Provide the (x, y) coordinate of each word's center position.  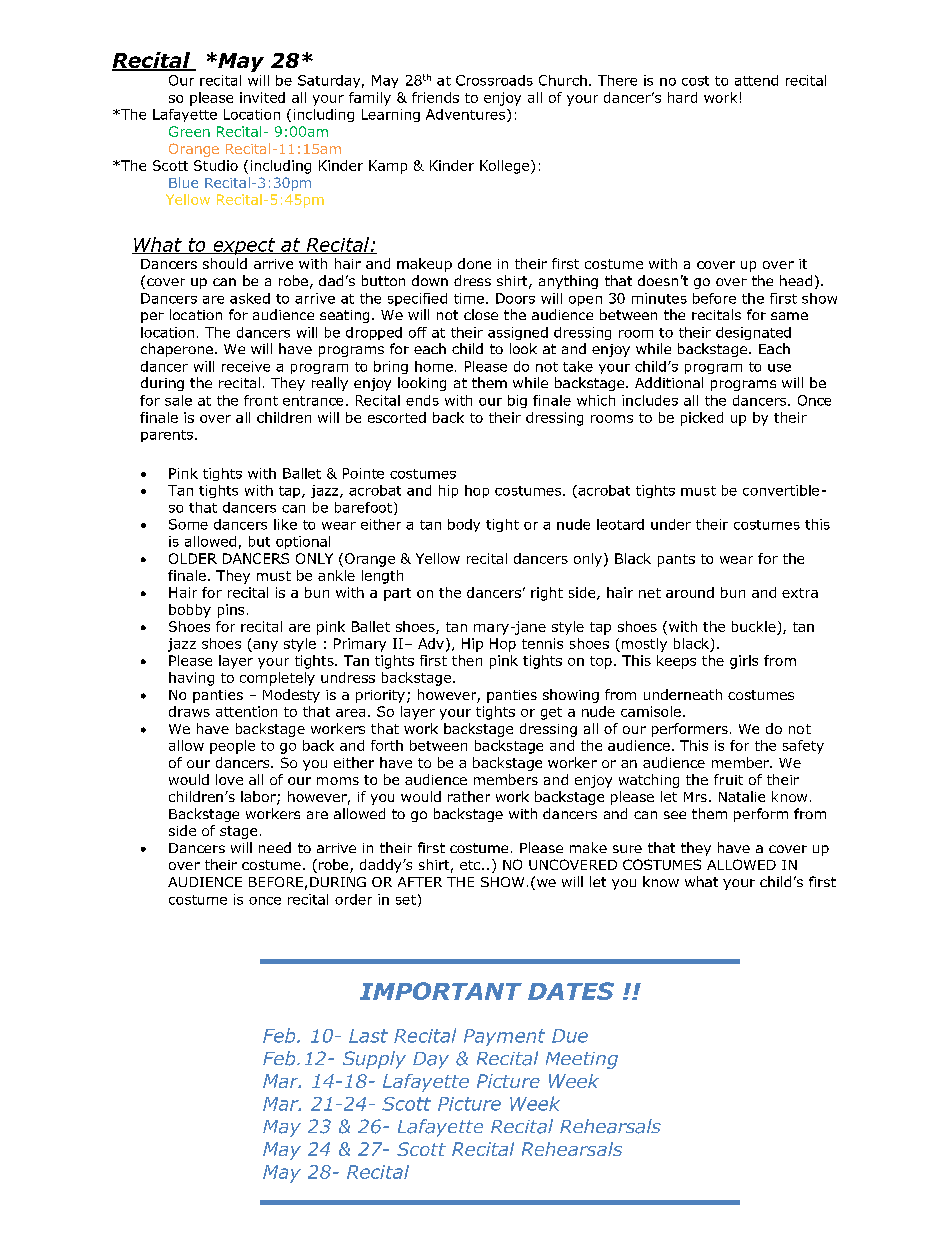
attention (246, 711)
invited (262, 97)
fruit (728, 779)
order (353, 899)
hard (682, 97)
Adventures (467, 115)
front (261, 400)
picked (702, 419)
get (551, 713)
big (517, 401)
